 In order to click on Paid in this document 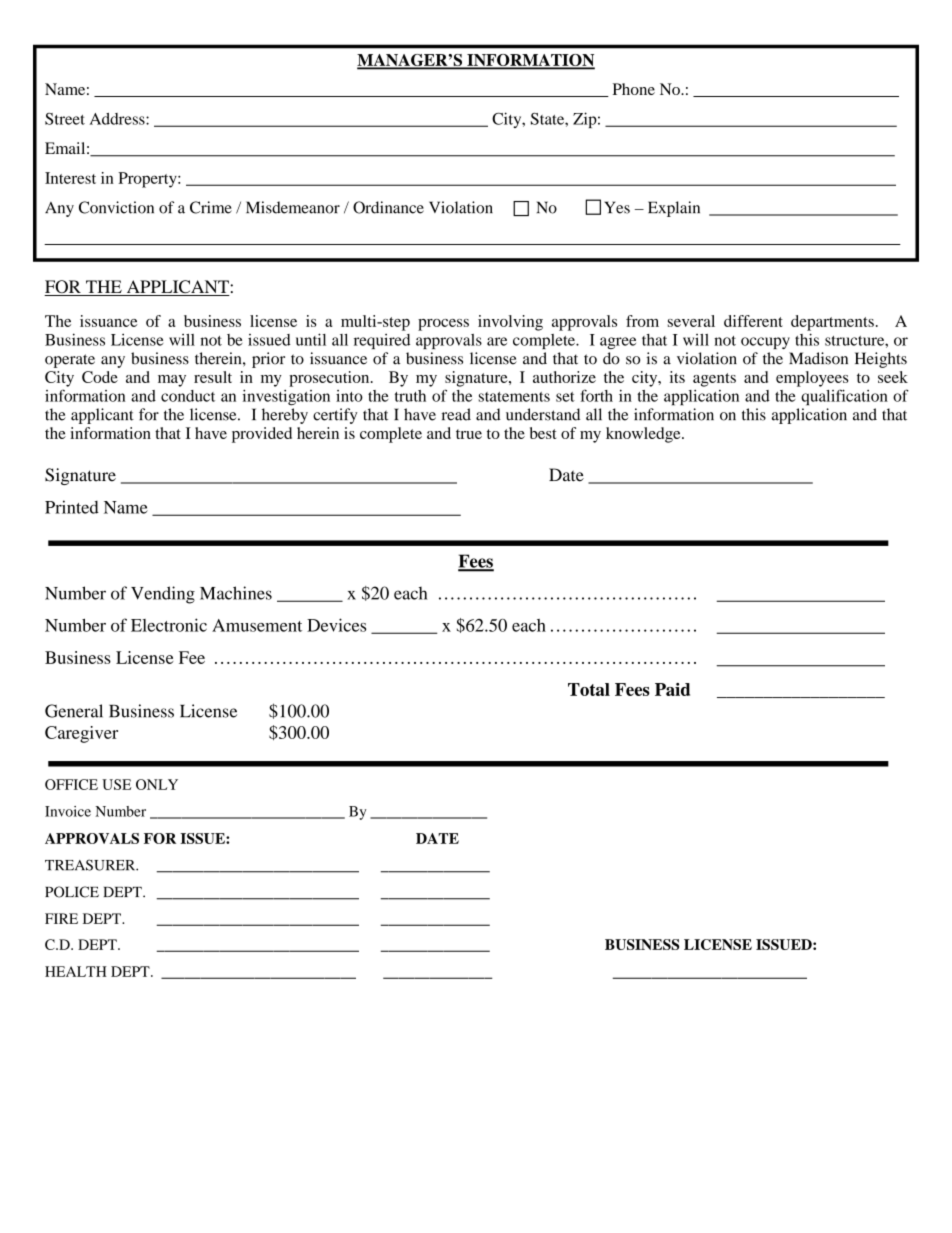, I will do `click(672, 689)`.
